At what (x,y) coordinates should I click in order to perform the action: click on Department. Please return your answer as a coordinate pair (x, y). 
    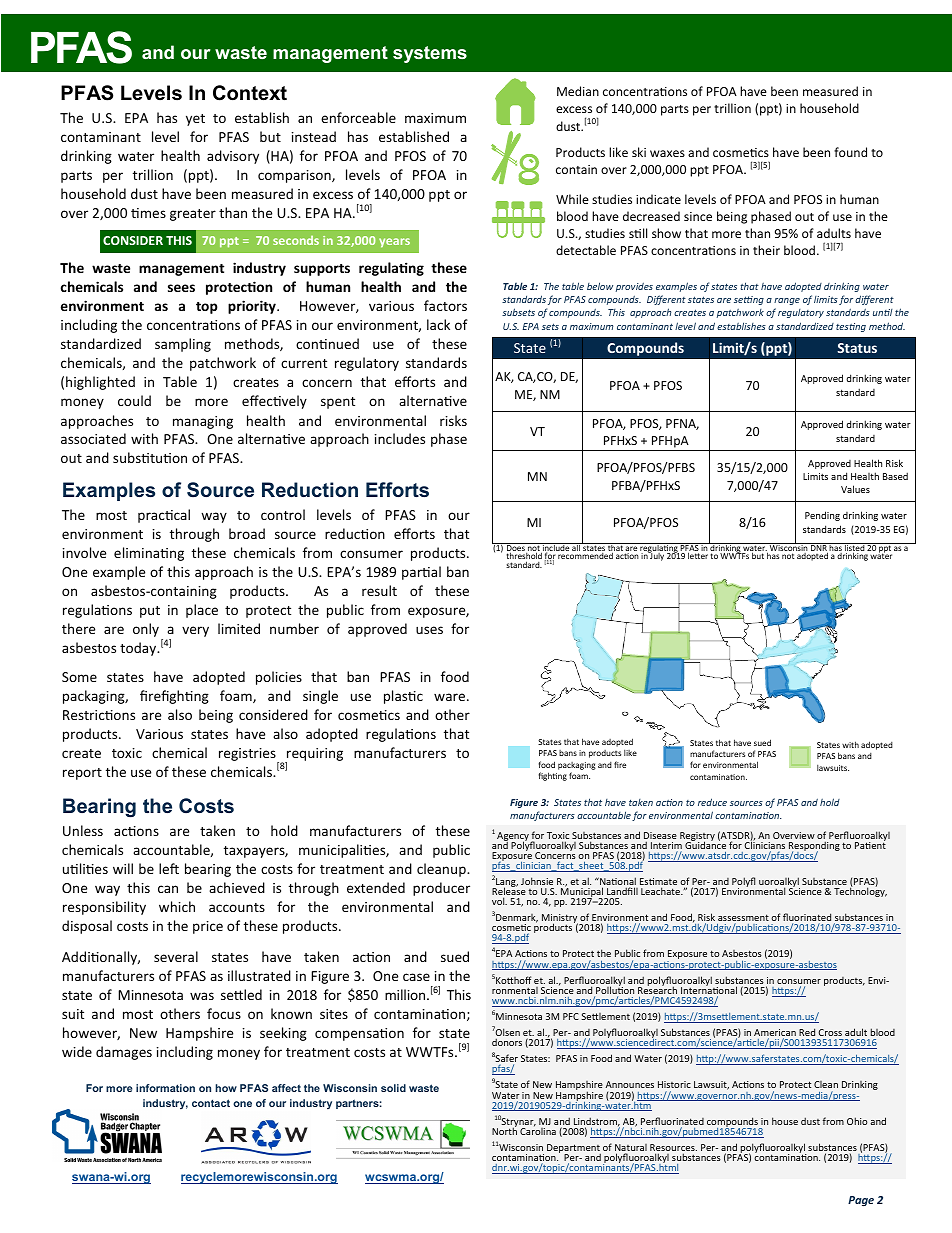
    Looking at the image, I should click on (574, 1150).
